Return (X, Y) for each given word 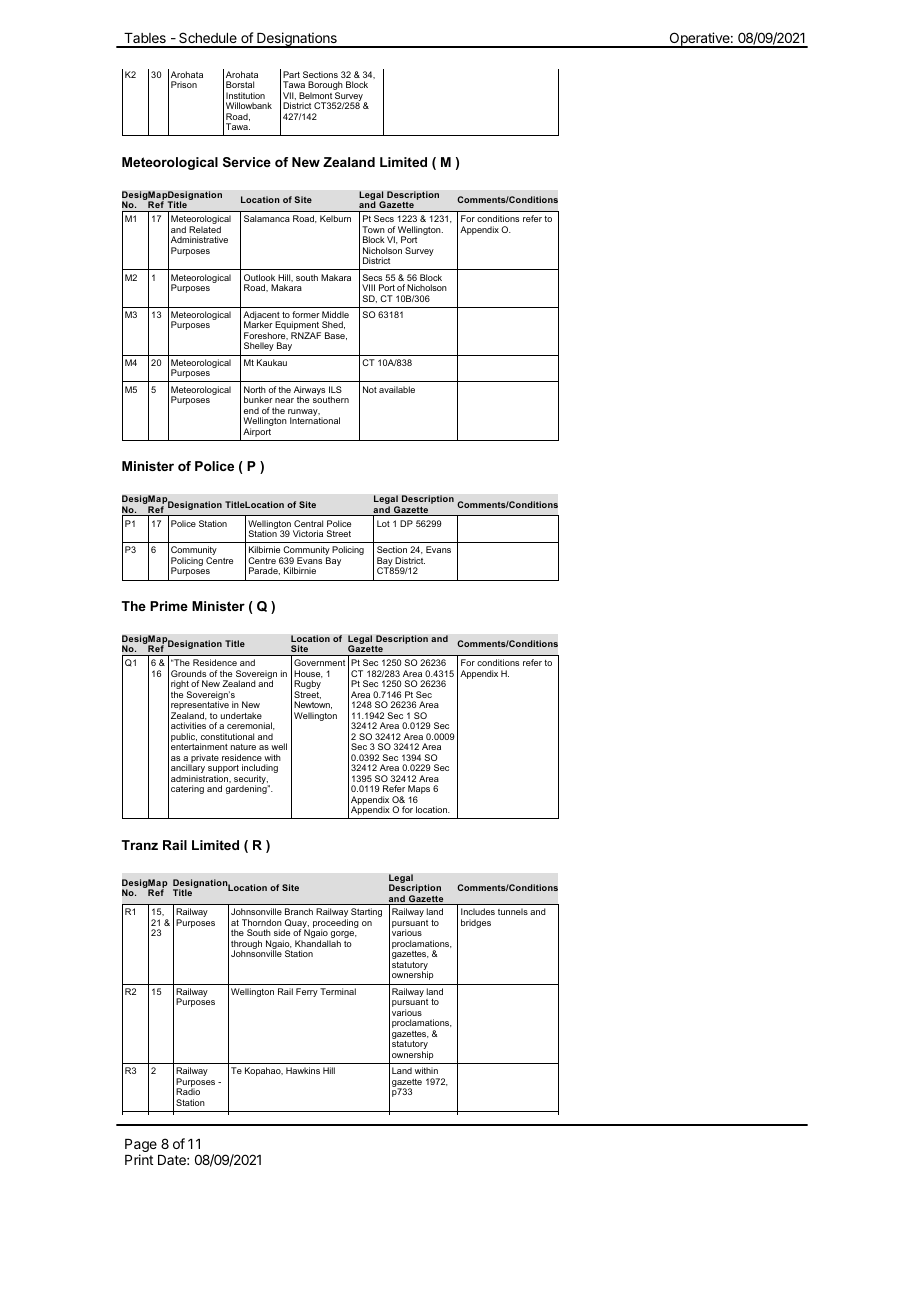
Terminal (338, 991)
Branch (299, 911)
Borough (325, 87)
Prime (169, 606)
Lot (383, 523)
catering (187, 789)
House (308, 674)
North (255, 389)
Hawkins (303, 1070)
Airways (309, 392)
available (397, 389)
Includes (478, 911)
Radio (188, 1091)
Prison (184, 84)
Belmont (315, 95)
